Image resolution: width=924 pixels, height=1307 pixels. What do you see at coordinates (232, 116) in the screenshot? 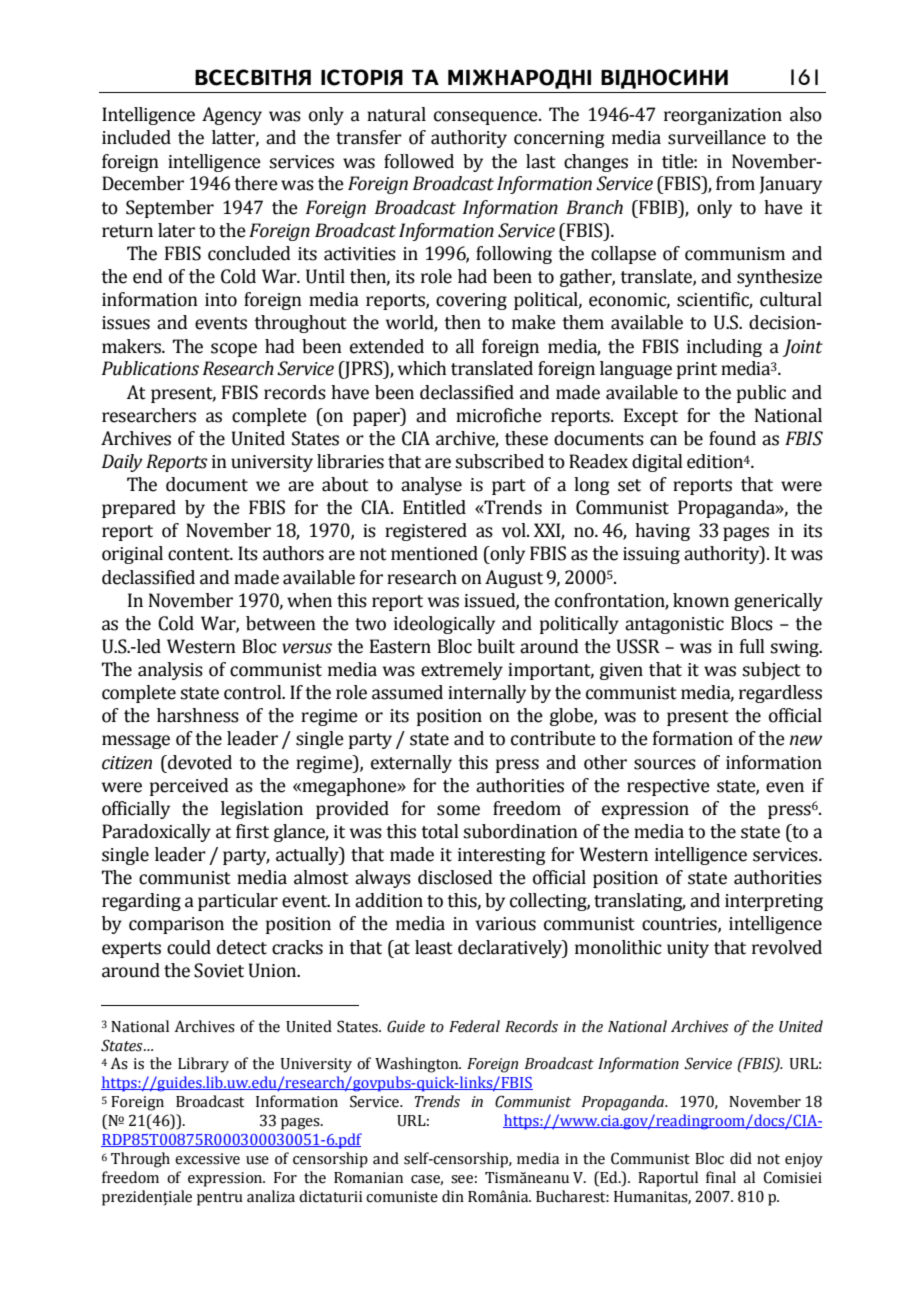
I see `Agency` at bounding box center [232, 116].
